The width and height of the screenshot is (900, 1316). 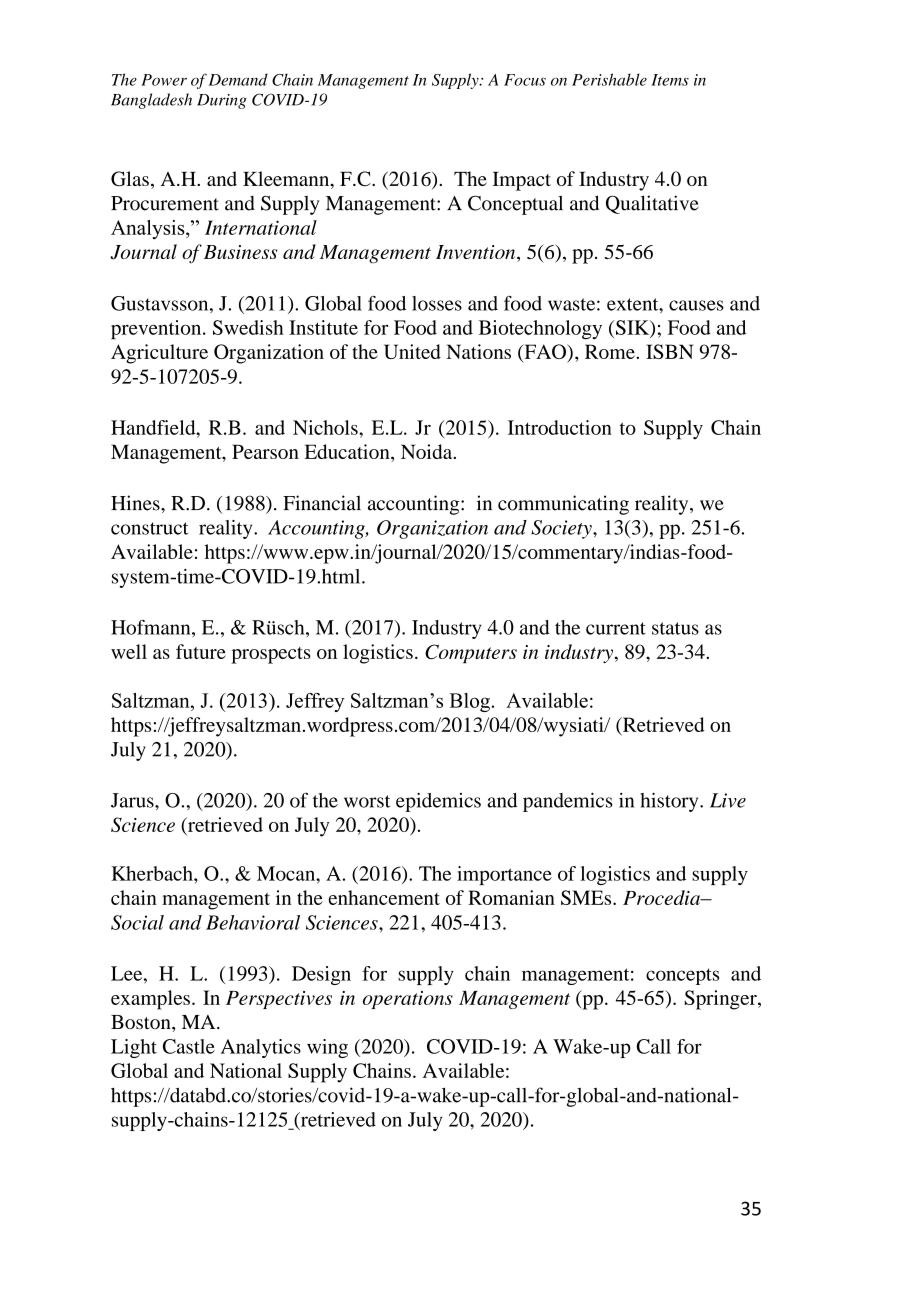 I want to click on construct, so click(x=149, y=528).
